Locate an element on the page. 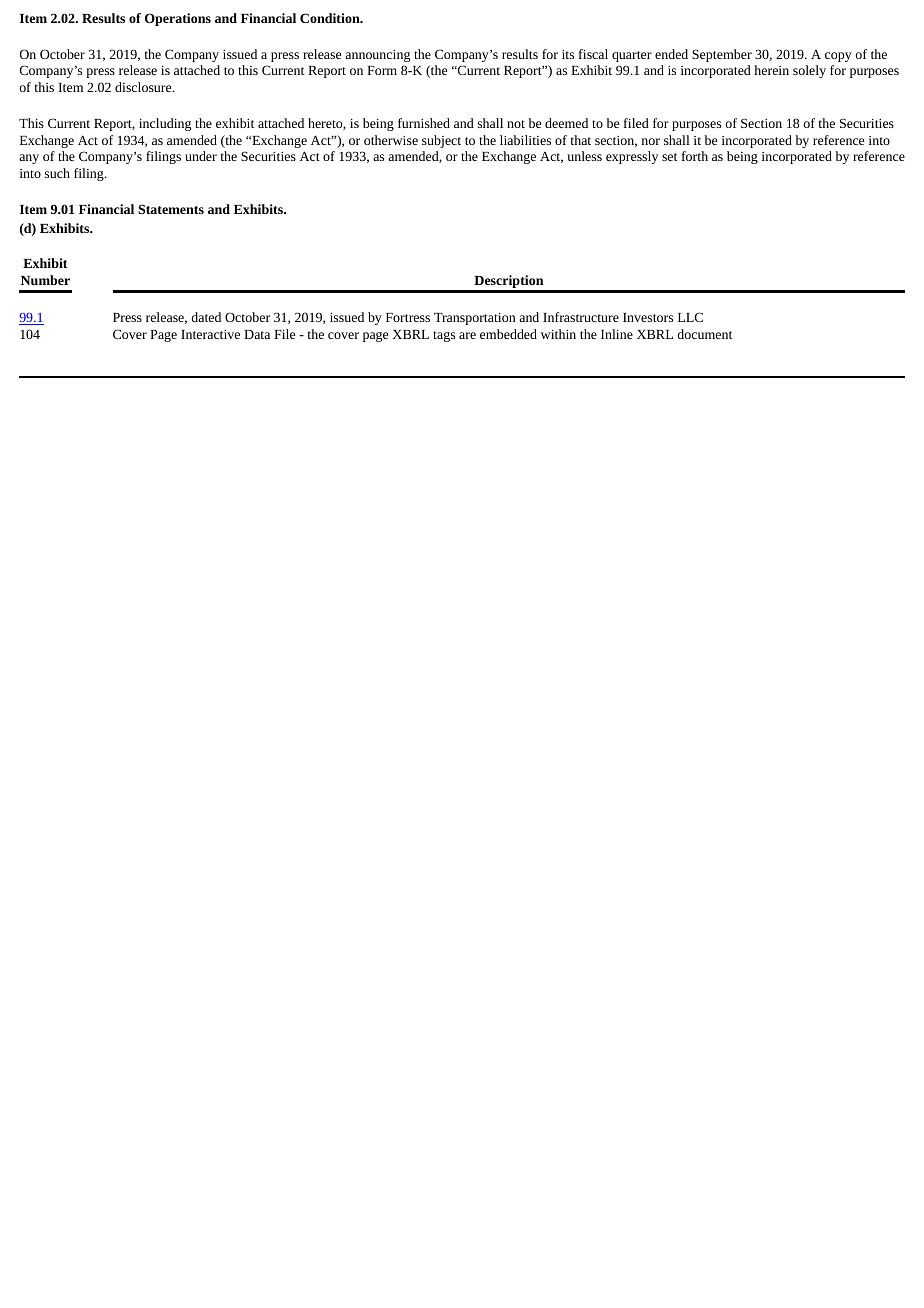  Condition is located at coordinates (331, 18).
